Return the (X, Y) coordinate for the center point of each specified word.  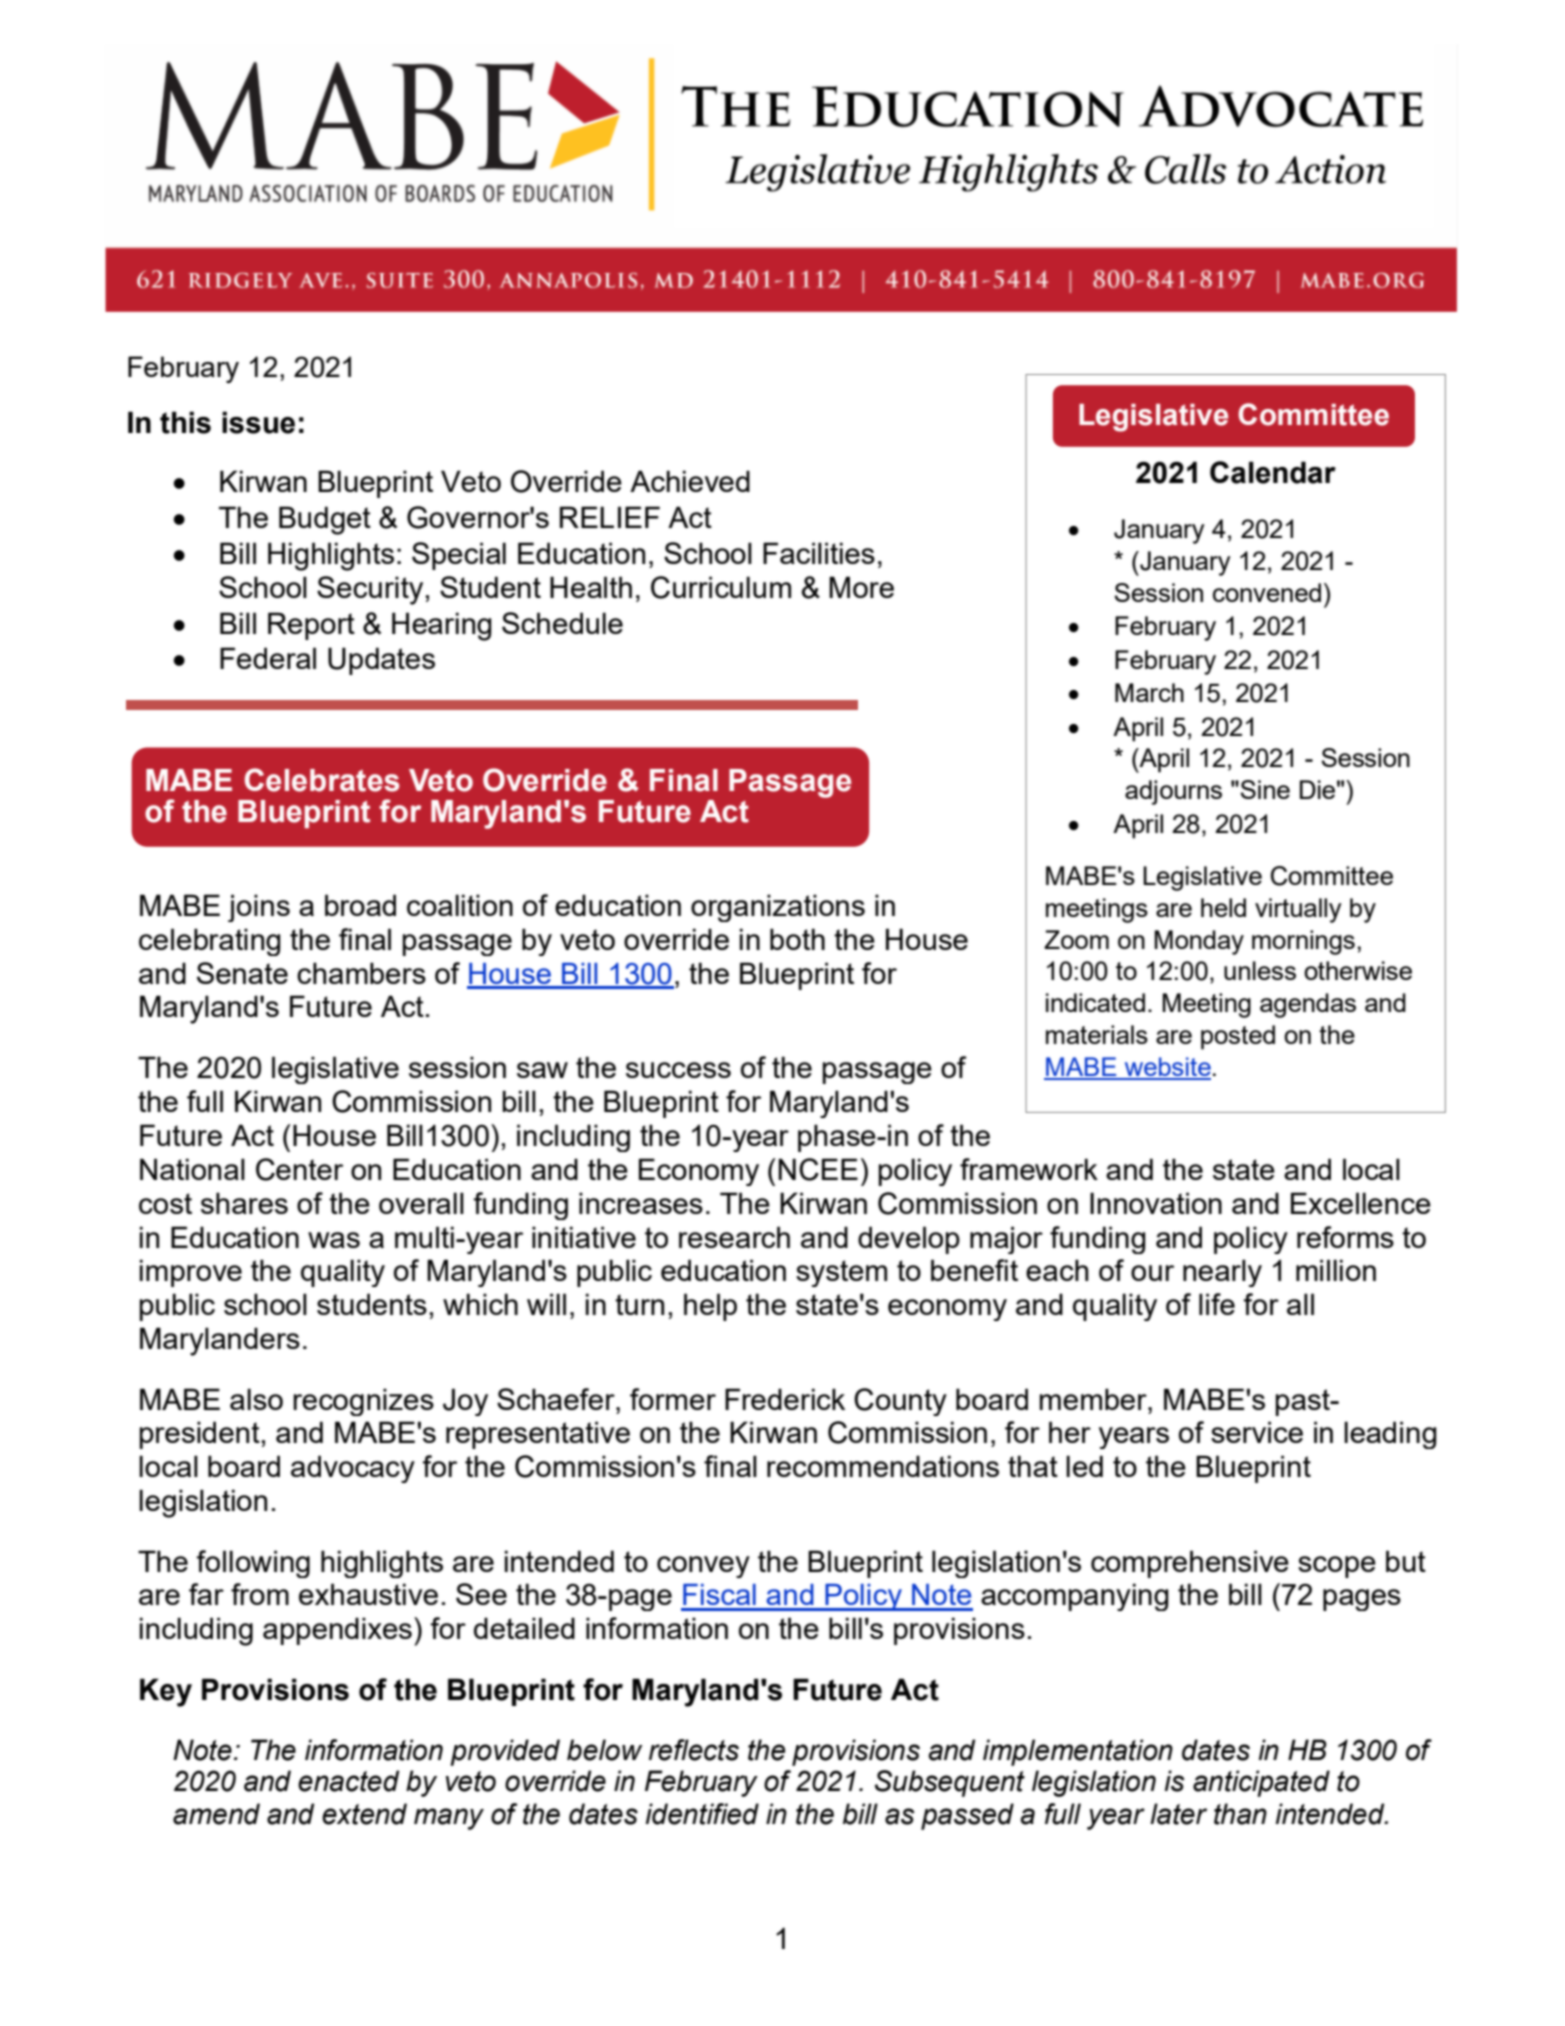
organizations (778, 908)
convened (1267, 592)
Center (299, 1169)
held (1223, 907)
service (1257, 1432)
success (678, 1070)
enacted (348, 1781)
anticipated (1261, 1783)
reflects (694, 1750)
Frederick (785, 1399)
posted (1238, 1037)
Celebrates (322, 780)
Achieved (690, 481)
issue (258, 422)
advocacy (353, 1469)
